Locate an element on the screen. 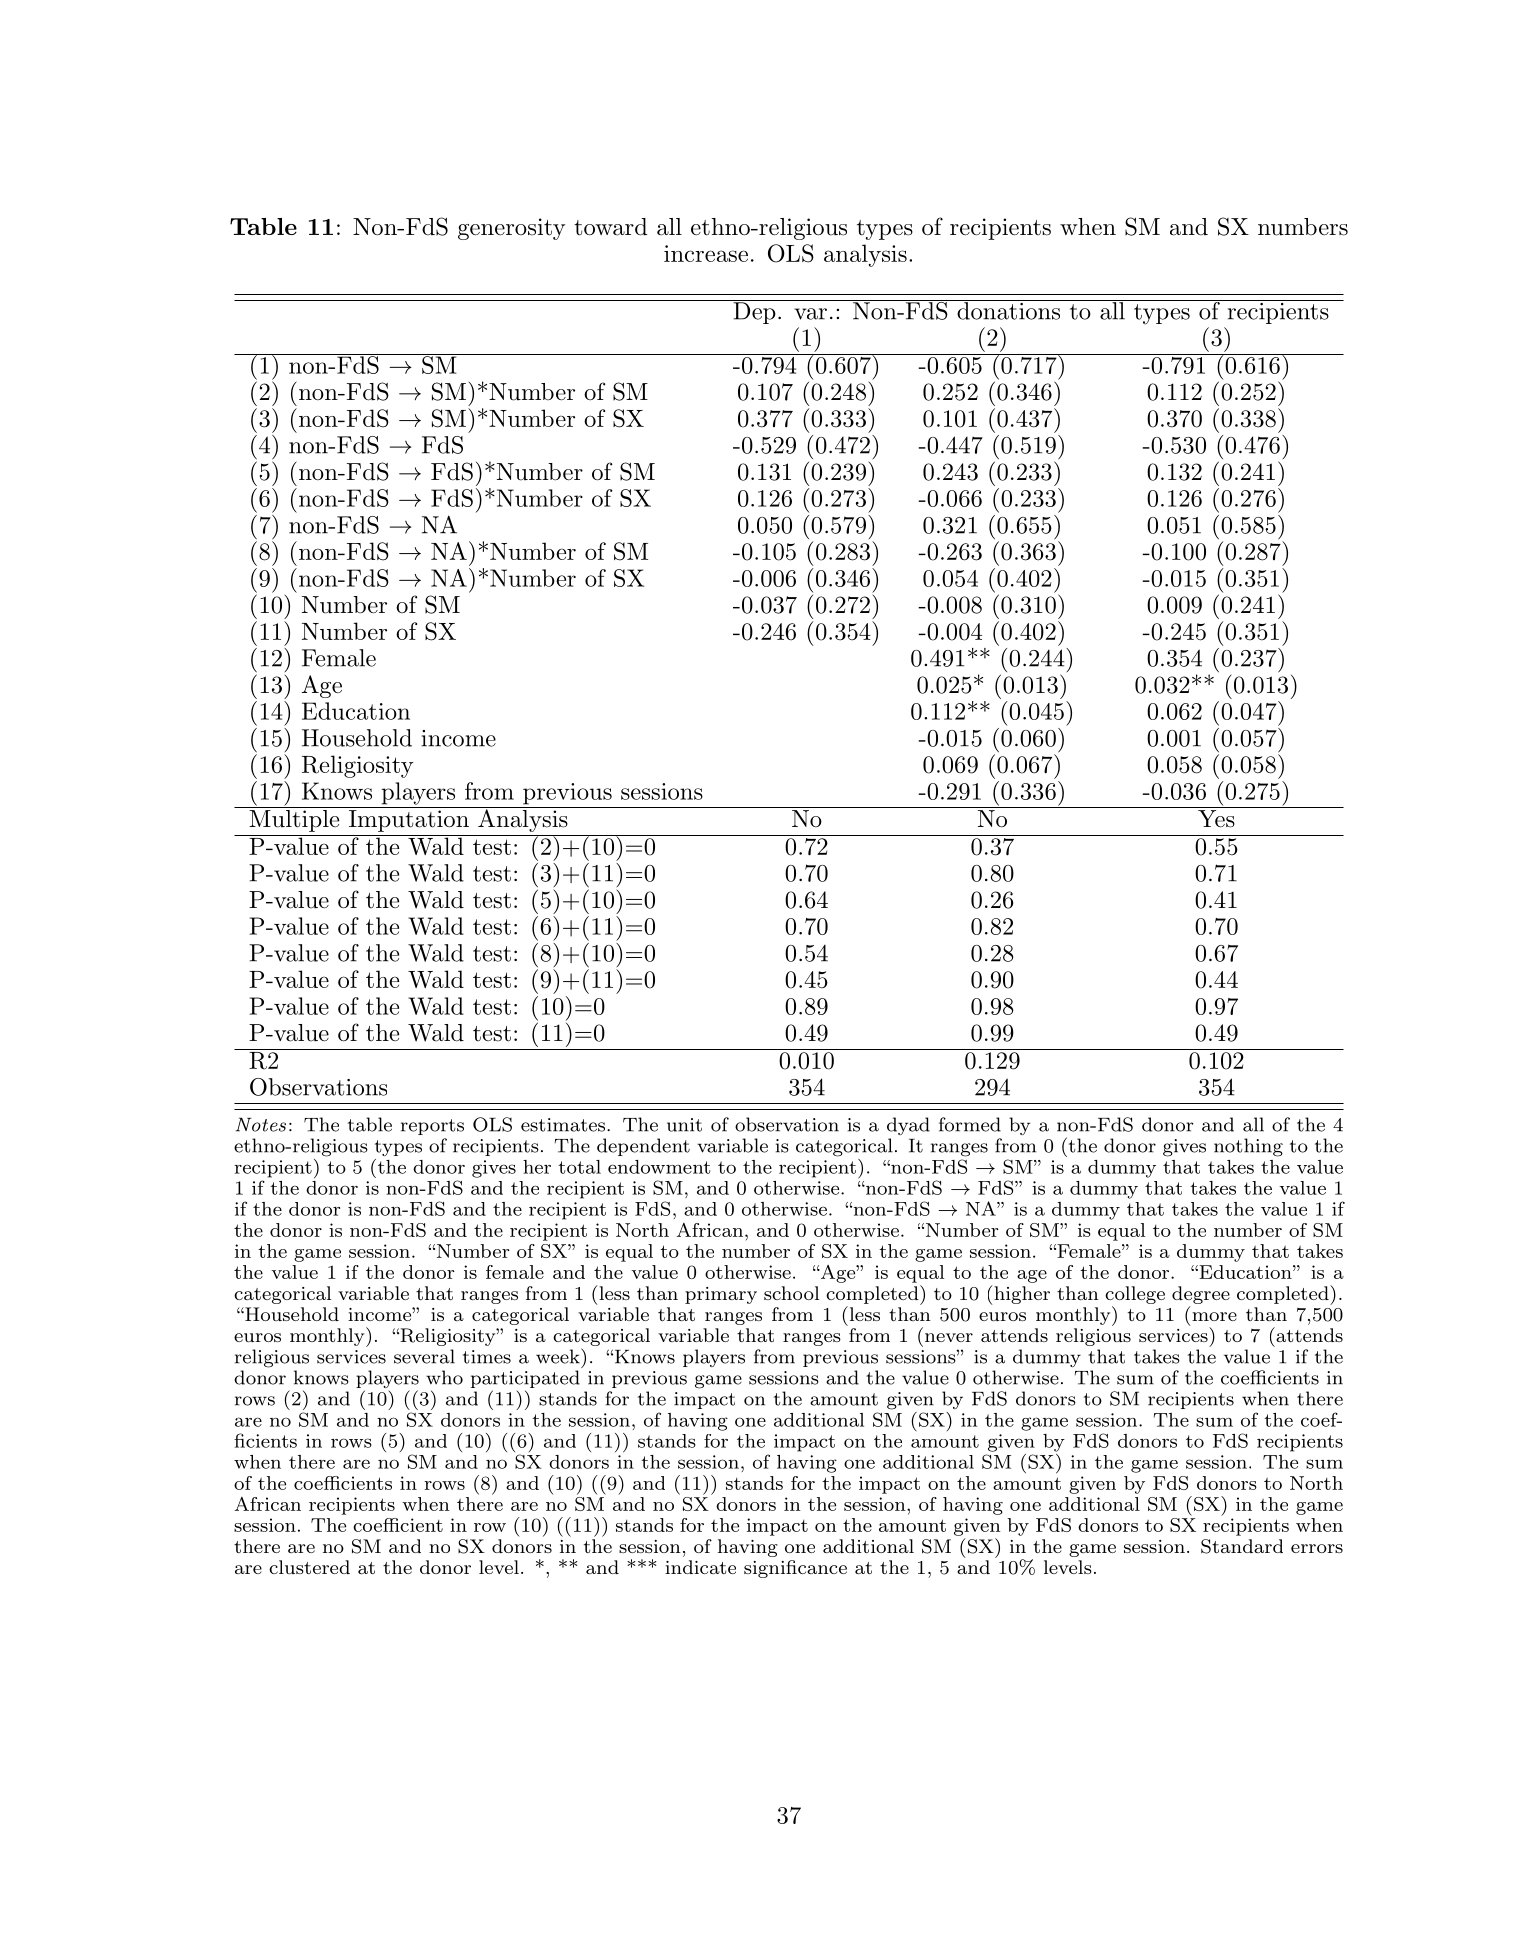 The width and height of the screenshot is (1514, 1960). generosity is located at coordinates (511, 229).
